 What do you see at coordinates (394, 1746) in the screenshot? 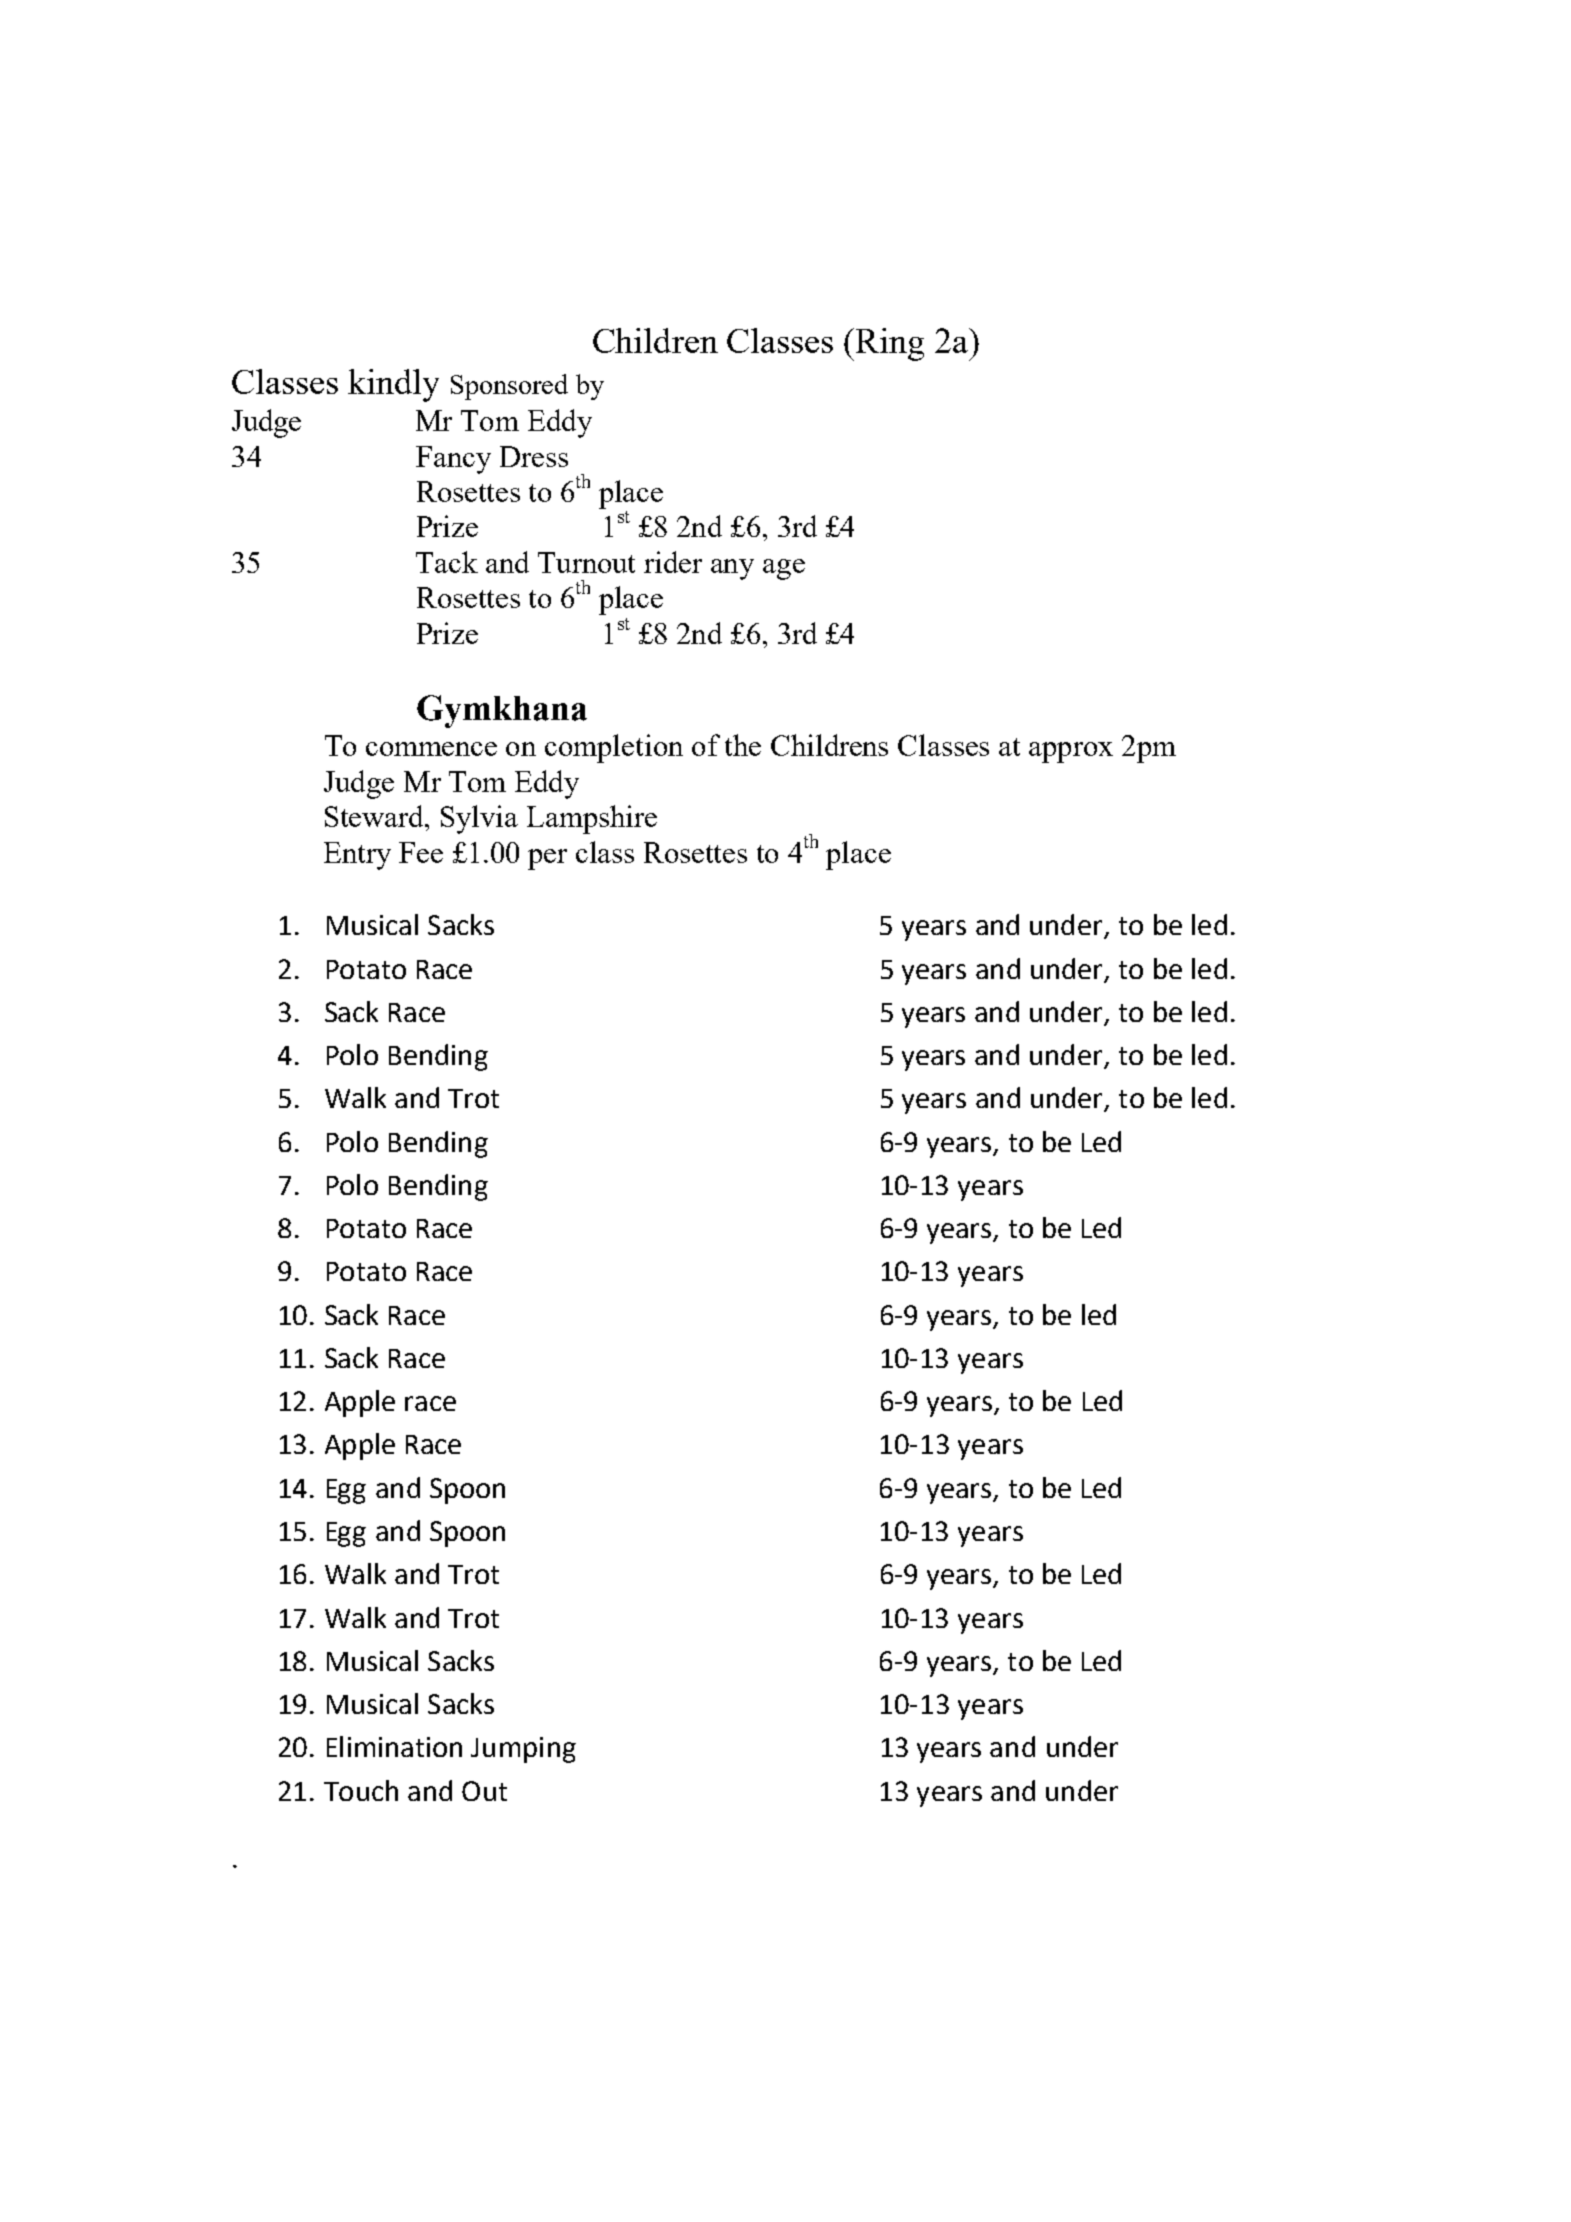
I see `Elimination` at bounding box center [394, 1746].
